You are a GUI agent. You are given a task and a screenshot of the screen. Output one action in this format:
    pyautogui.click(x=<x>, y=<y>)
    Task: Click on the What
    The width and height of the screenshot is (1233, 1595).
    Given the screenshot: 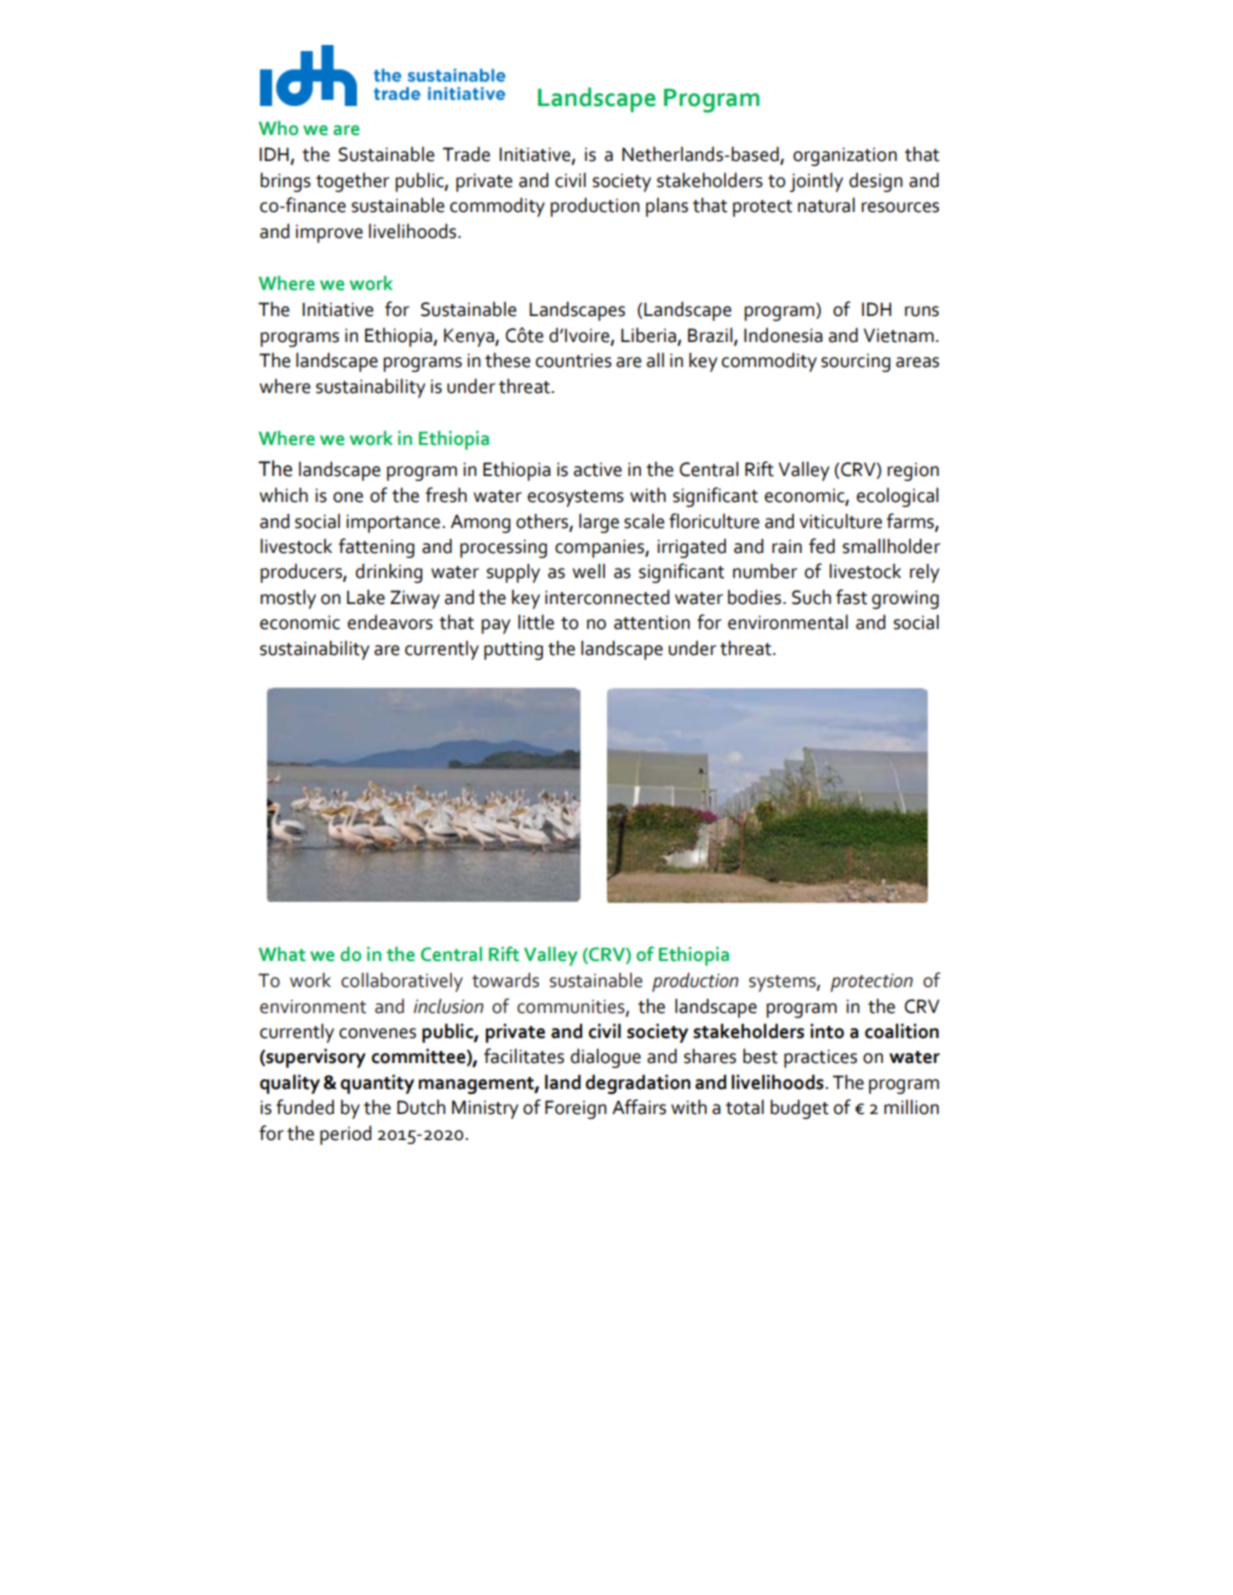 What is the action you would take?
    pyautogui.click(x=282, y=954)
